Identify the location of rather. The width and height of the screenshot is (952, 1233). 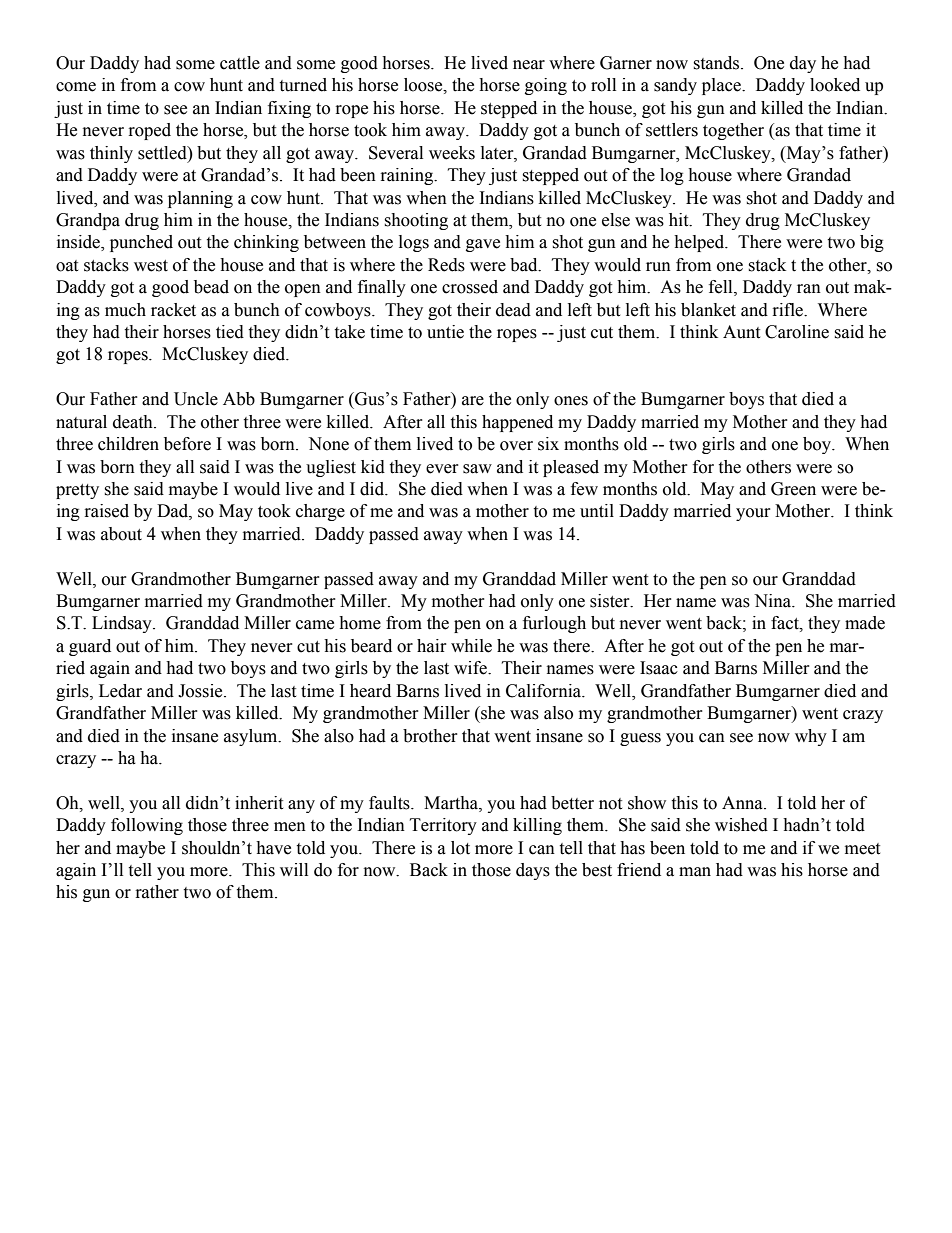
(157, 892).
